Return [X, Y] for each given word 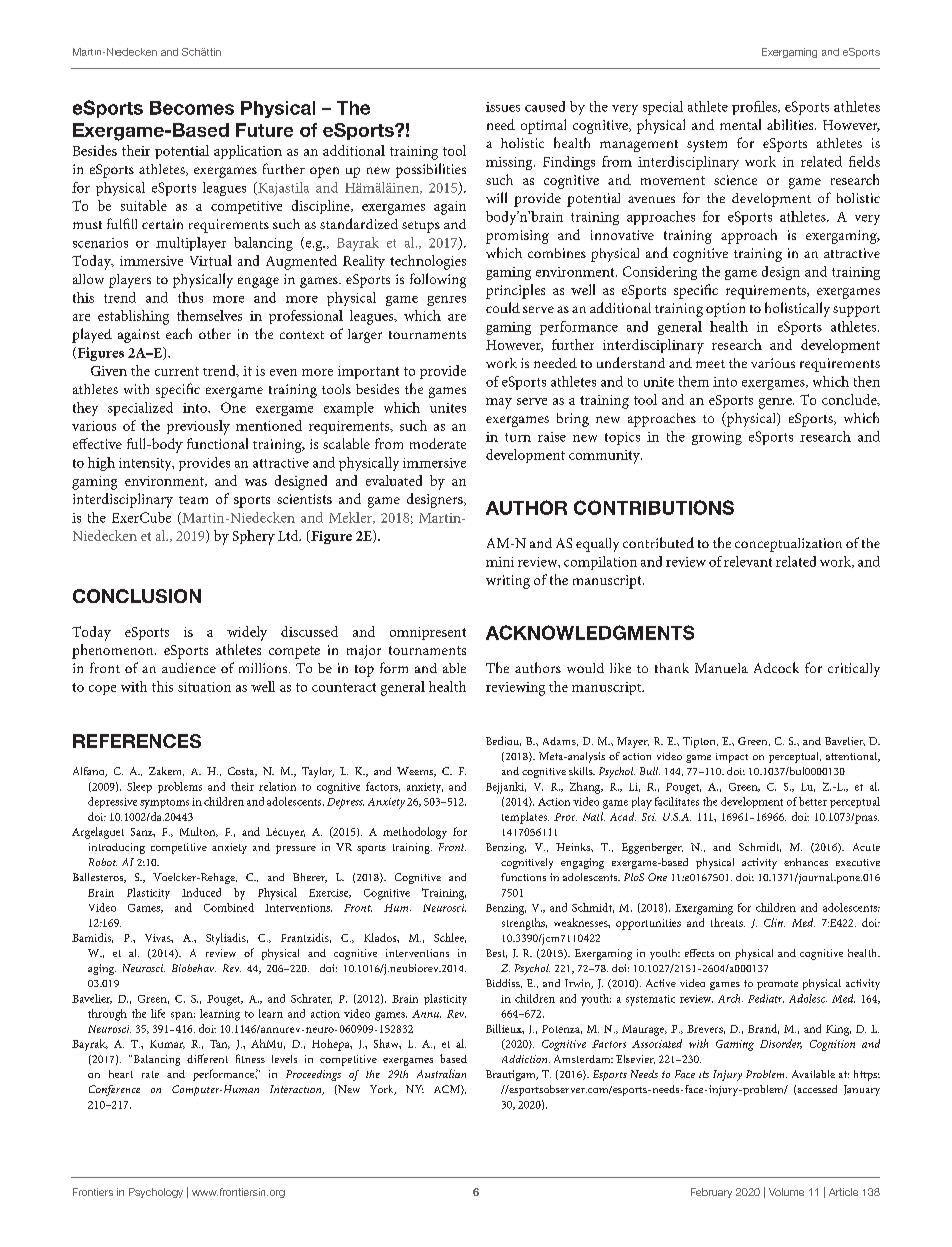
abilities [791, 124]
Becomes [192, 108]
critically [854, 670]
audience [189, 668]
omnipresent [428, 633]
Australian [441, 1073]
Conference [114, 1090]
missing [510, 163]
